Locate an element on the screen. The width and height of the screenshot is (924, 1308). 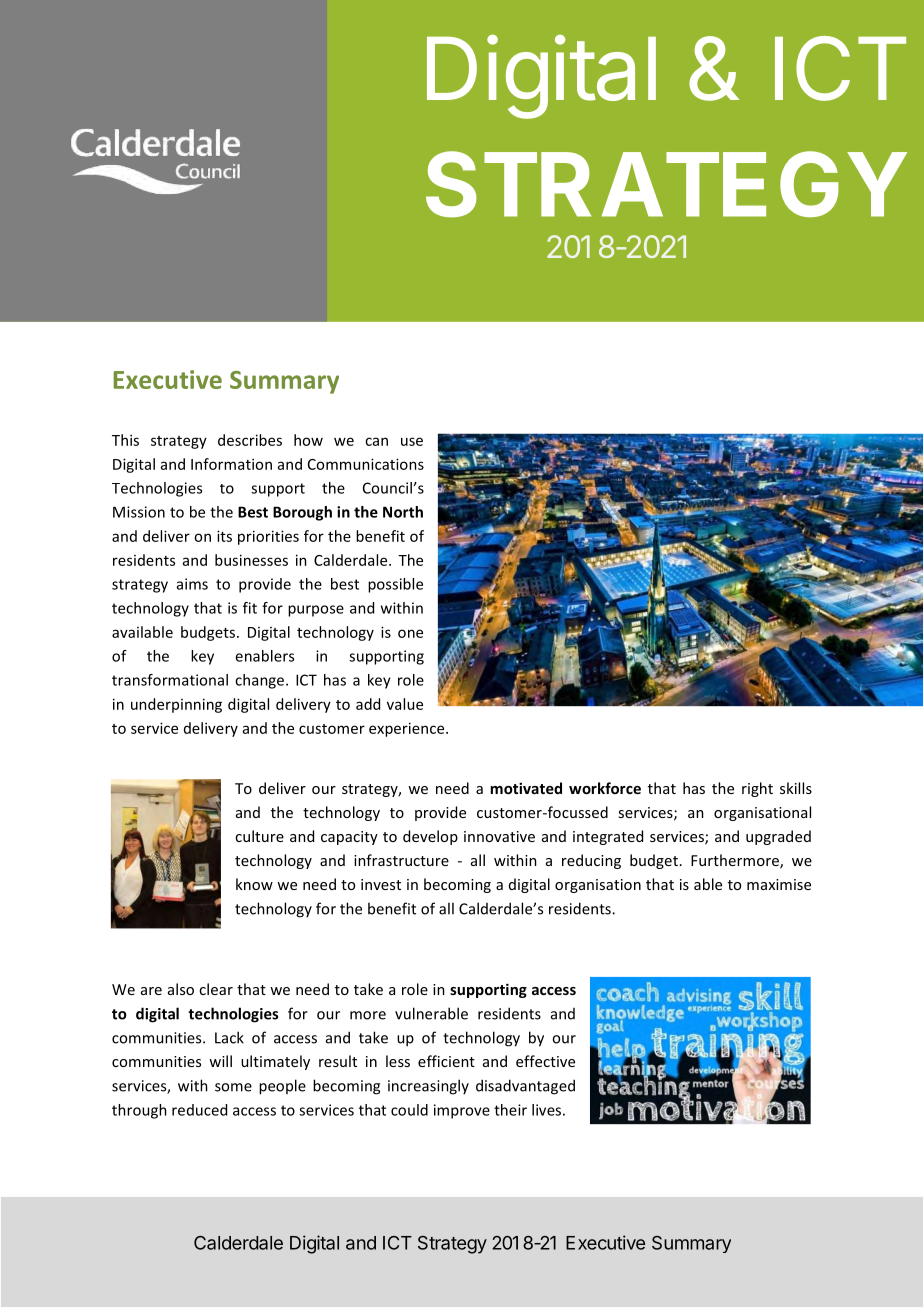
invest is located at coordinates (381, 884).
